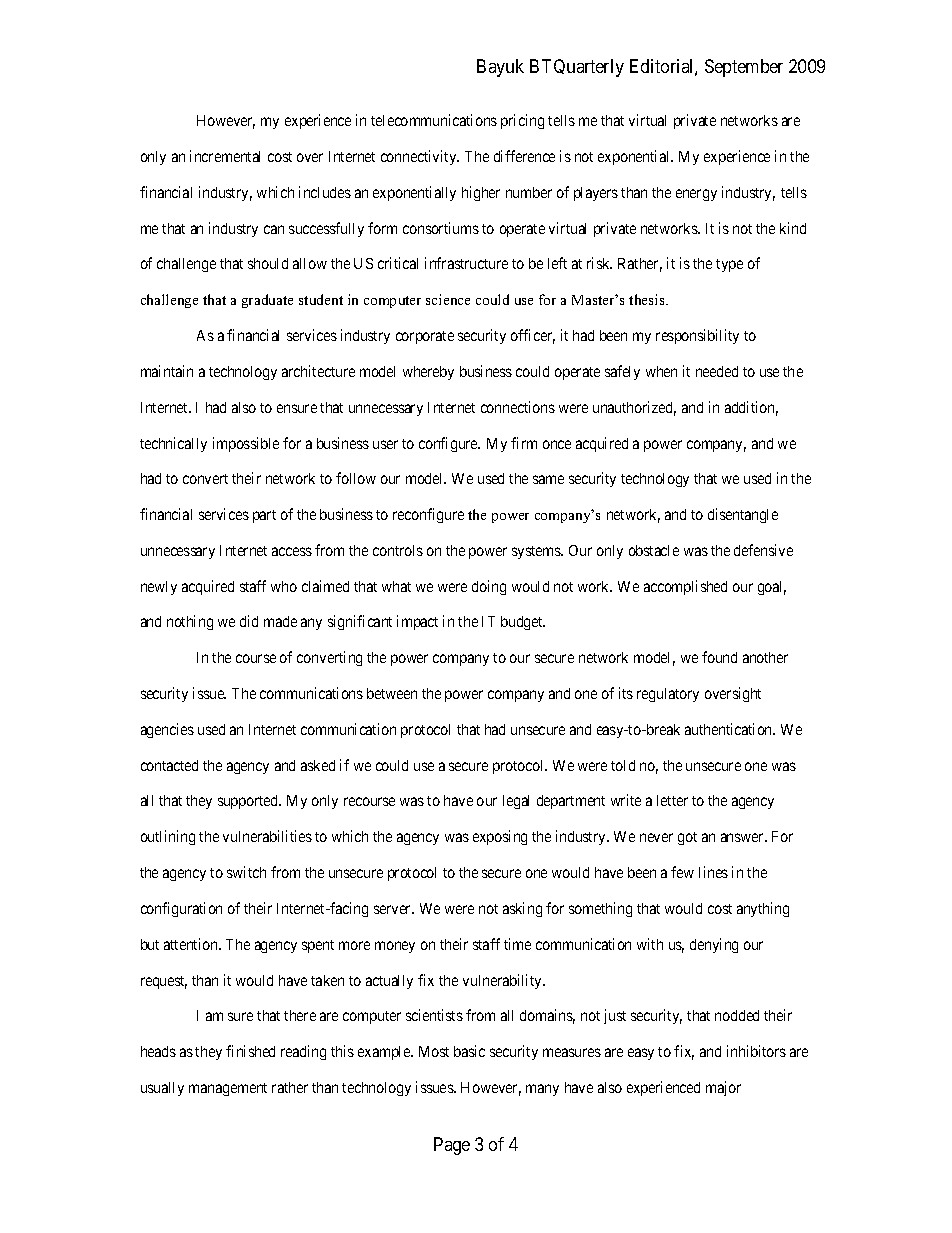 The width and height of the screenshot is (952, 1233). What do you see at coordinates (452, 1146) in the screenshot?
I see `Page` at bounding box center [452, 1146].
